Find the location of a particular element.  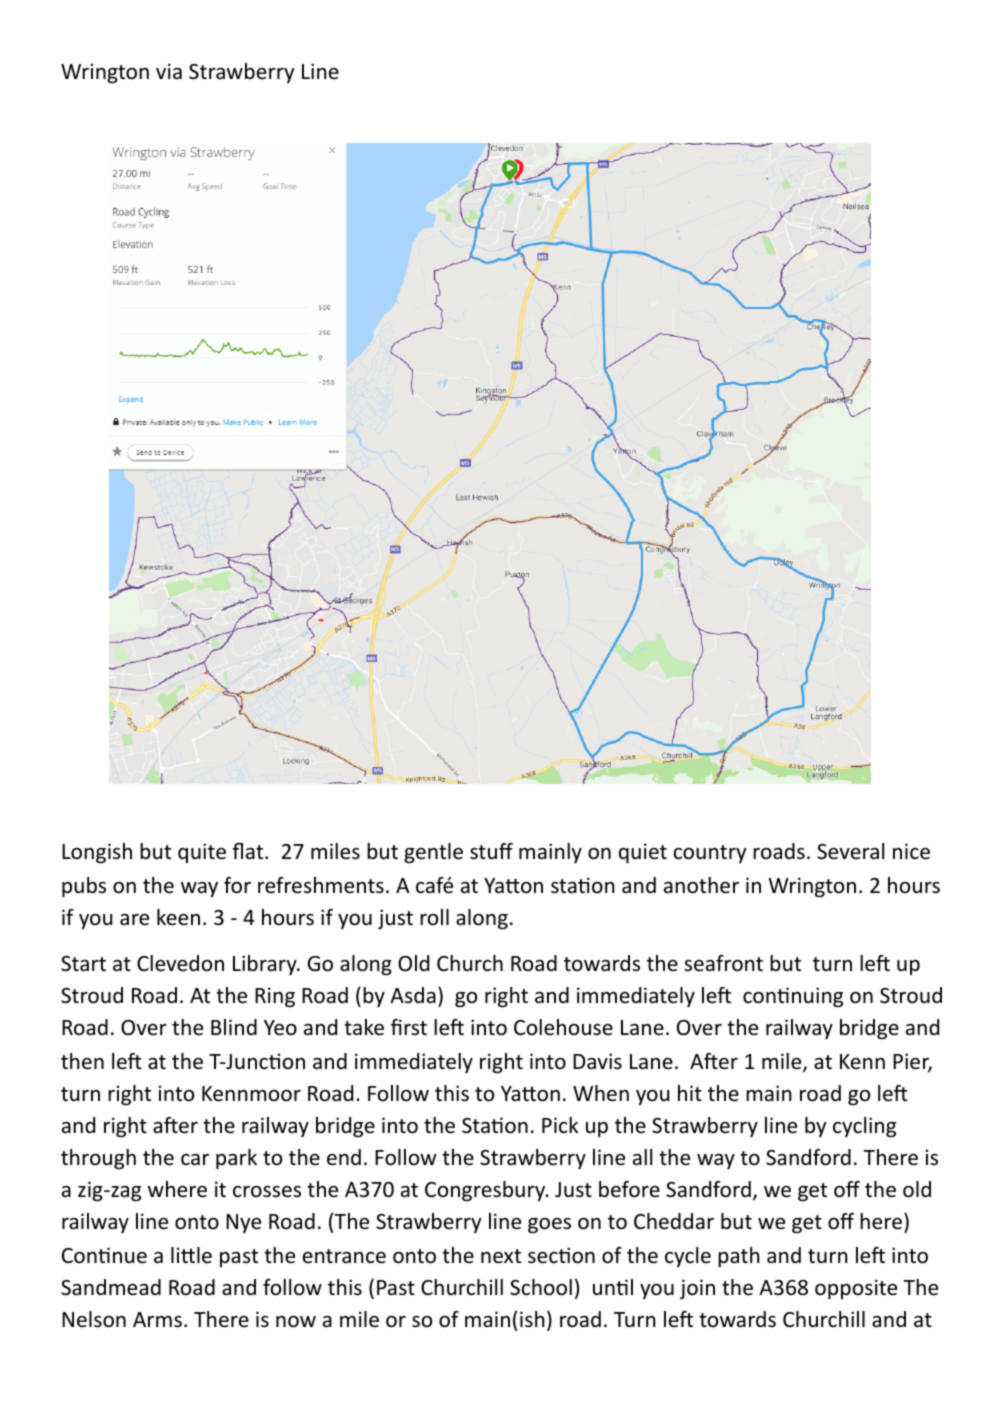

via is located at coordinates (169, 71).
